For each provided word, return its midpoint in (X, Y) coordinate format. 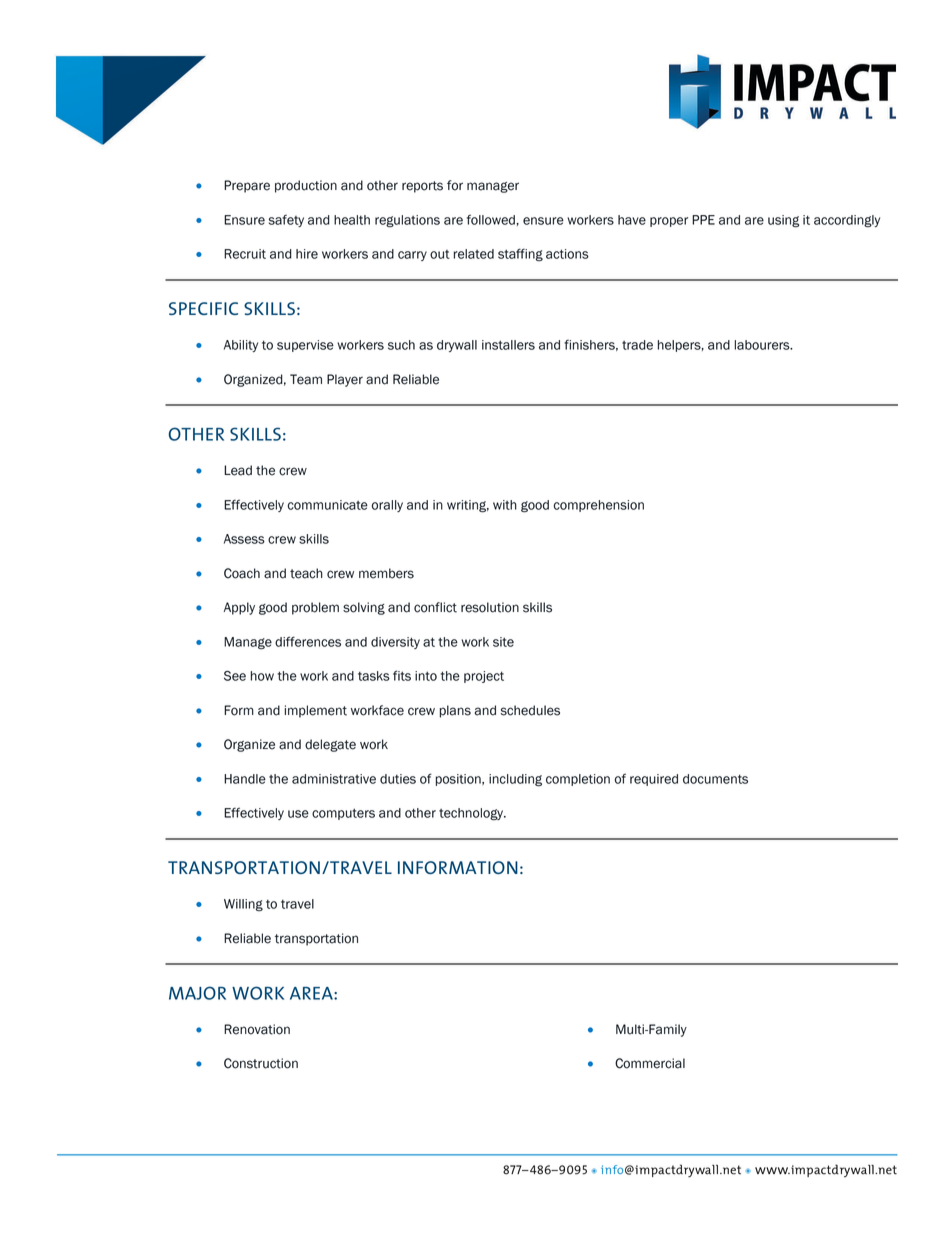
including (515, 780)
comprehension (599, 506)
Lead (238, 470)
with (505, 505)
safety (286, 221)
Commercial (650, 1063)
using (783, 221)
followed (492, 219)
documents (715, 779)
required (654, 780)
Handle (245, 779)
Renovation (257, 1029)
